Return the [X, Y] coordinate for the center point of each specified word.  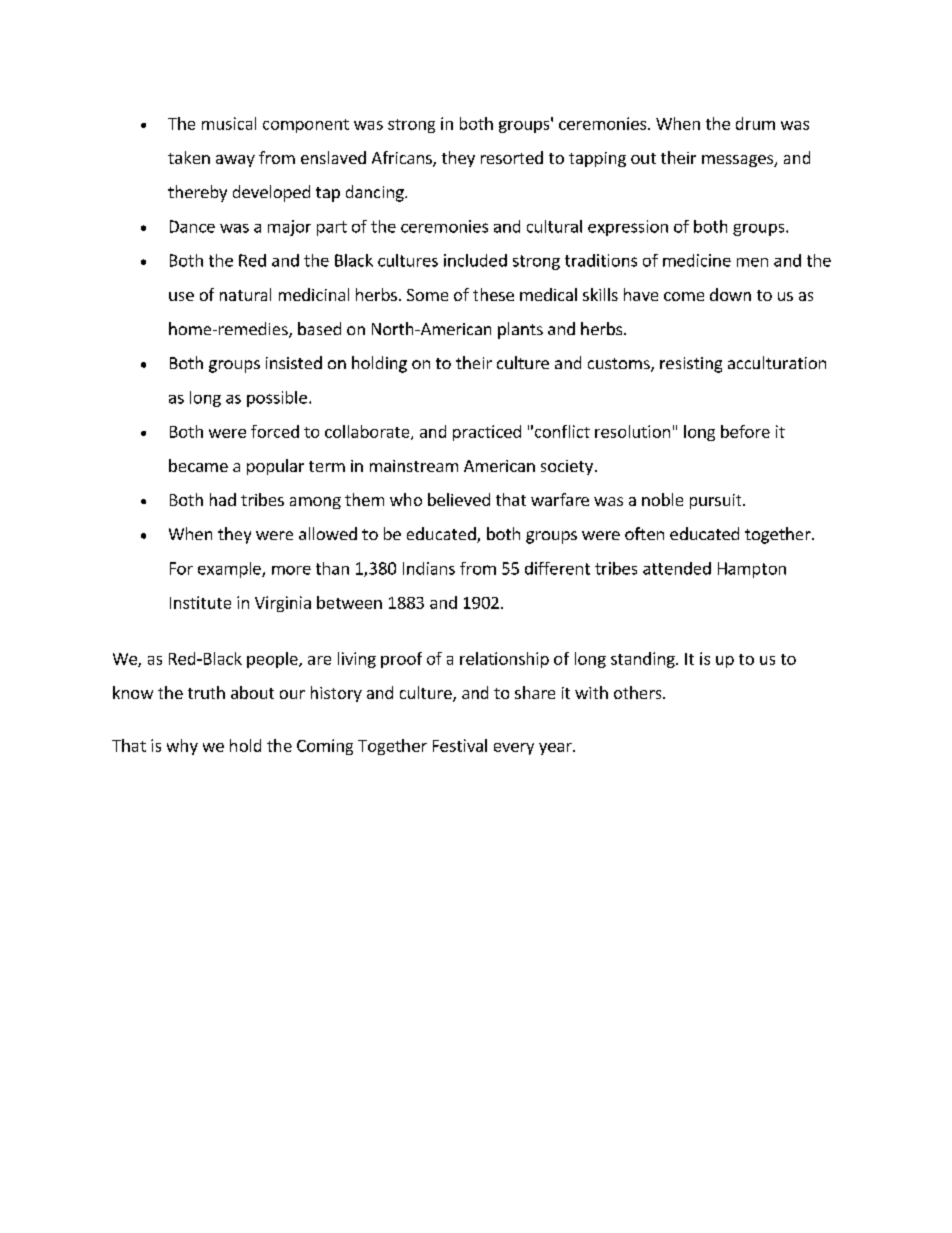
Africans [403, 159]
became [198, 465]
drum [755, 123]
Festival [460, 745]
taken [189, 157]
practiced [487, 433]
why [182, 747]
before [745, 431]
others [639, 692]
